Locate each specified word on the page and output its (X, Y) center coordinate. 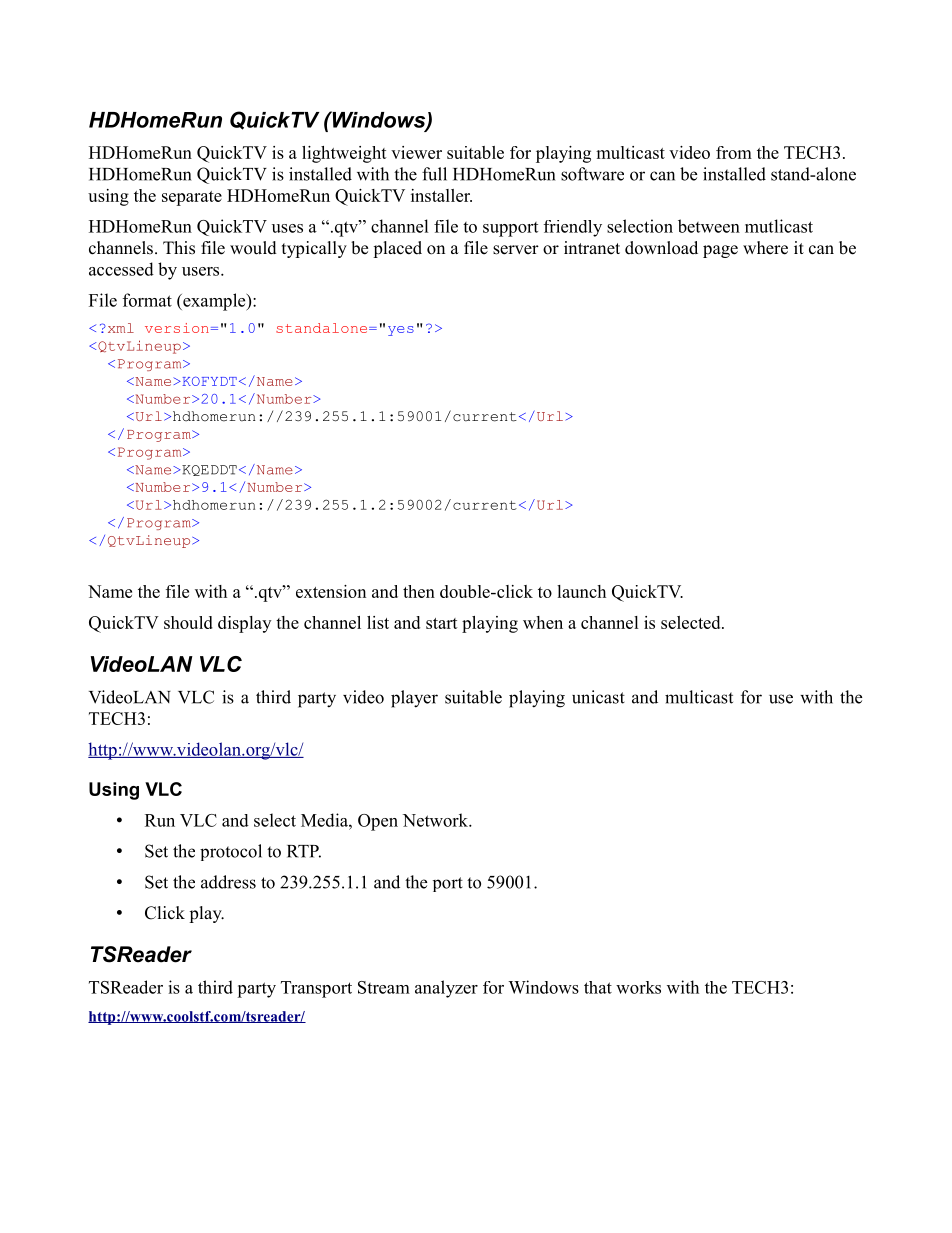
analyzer (446, 989)
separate (192, 198)
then (419, 591)
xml (119, 328)
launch (581, 591)
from (734, 152)
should (188, 622)
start (442, 623)
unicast (598, 697)
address (228, 882)
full (434, 174)
